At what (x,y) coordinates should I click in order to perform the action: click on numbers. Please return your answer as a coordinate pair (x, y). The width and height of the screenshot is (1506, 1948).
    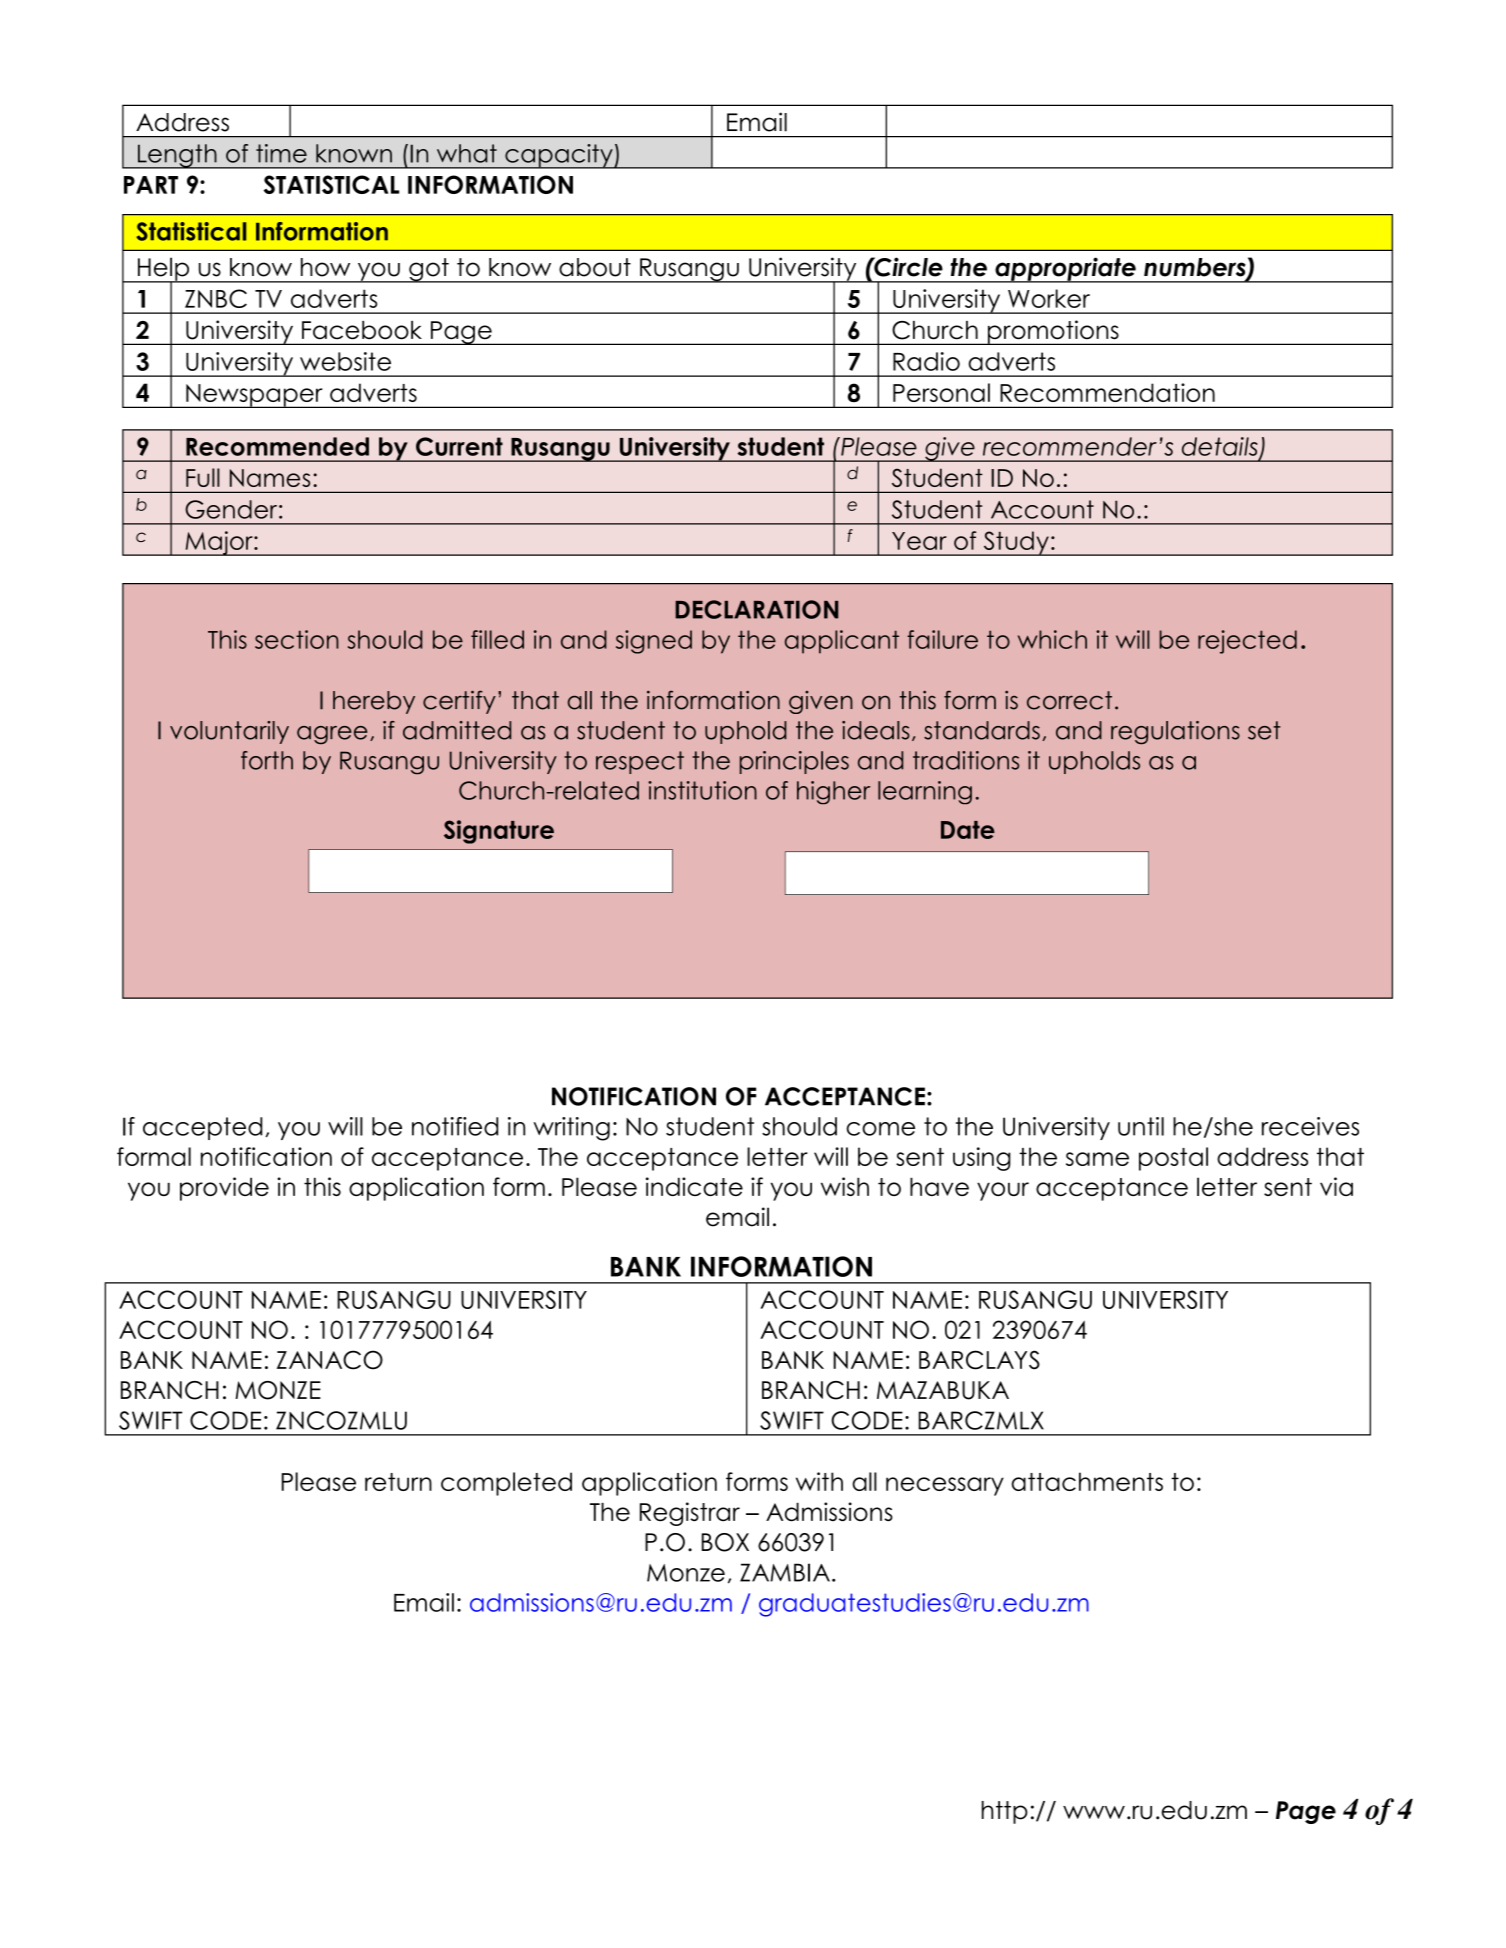
    Looking at the image, I should click on (1196, 268).
